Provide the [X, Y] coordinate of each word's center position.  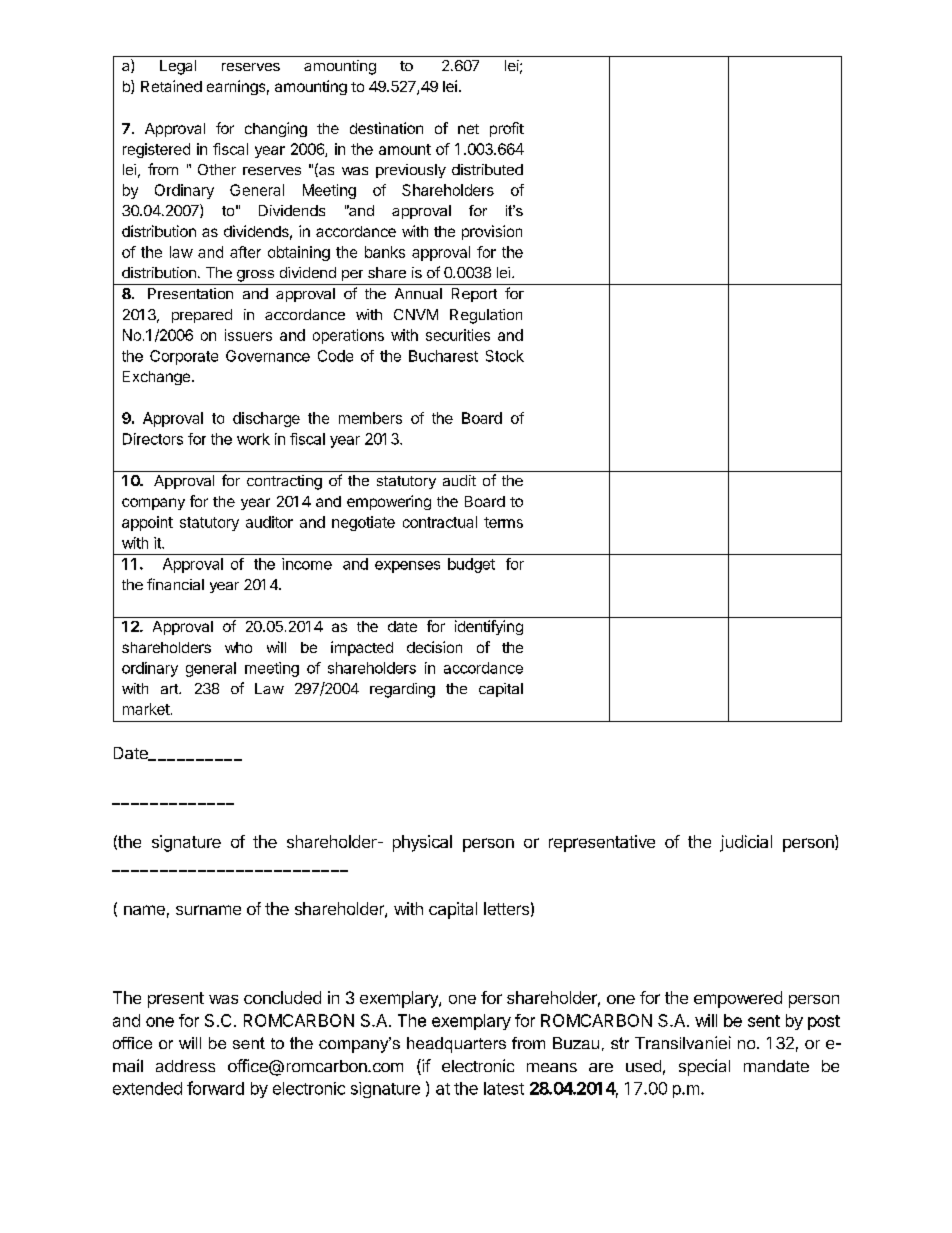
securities [458, 335]
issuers [248, 335]
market [146, 709]
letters [506, 908]
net [468, 129]
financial [175, 584]
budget [471, 565]
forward [215, 1088]
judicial [746, 843]
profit [507, 129]
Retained [171, 86]
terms [503, 522]
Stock [505, 356]
